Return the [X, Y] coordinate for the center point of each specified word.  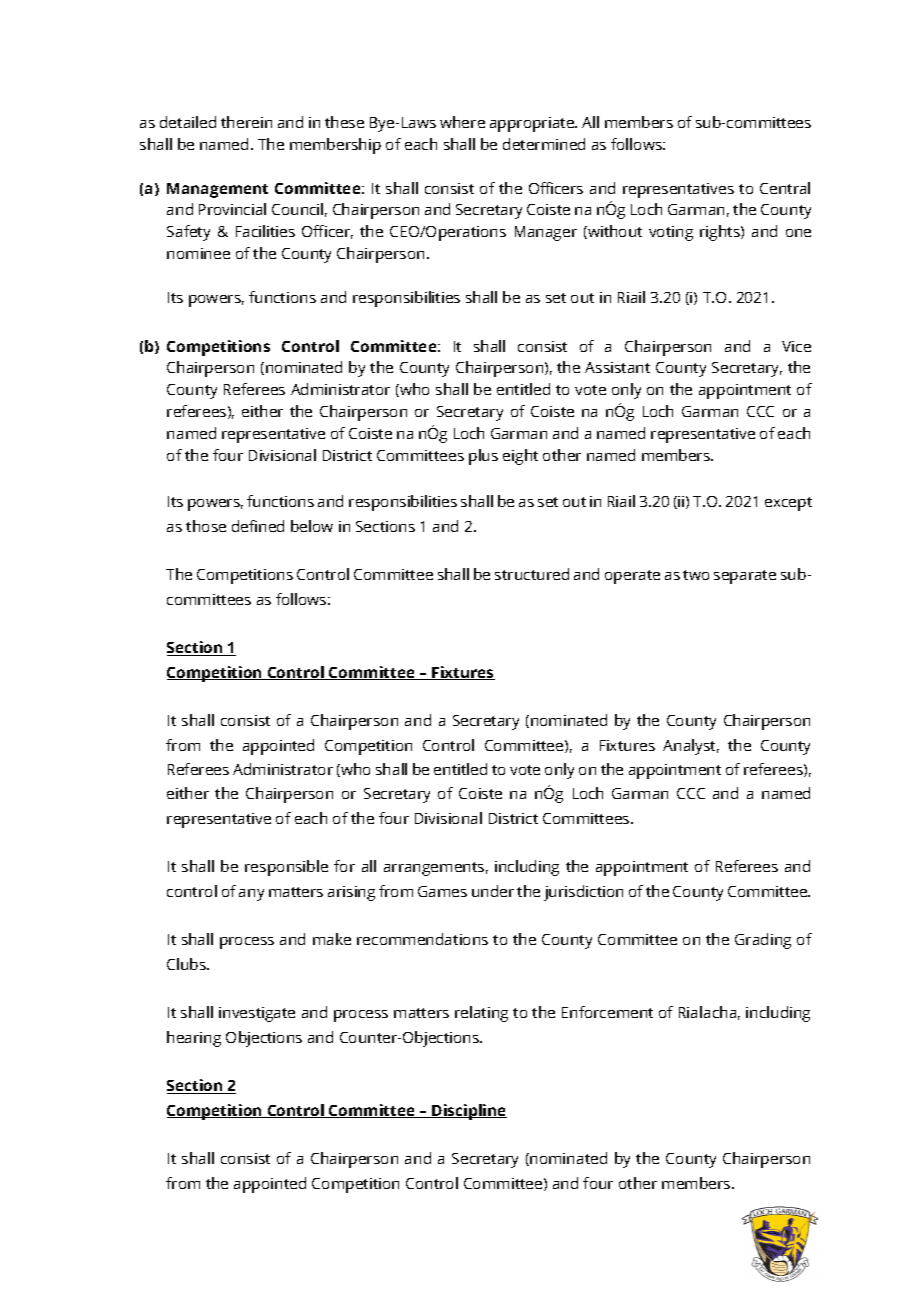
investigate [257, 1014]
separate [745, 577]
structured [532, 574]
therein [246, 122]
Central [785, 188]
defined [258, 526]
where [462, 122]
